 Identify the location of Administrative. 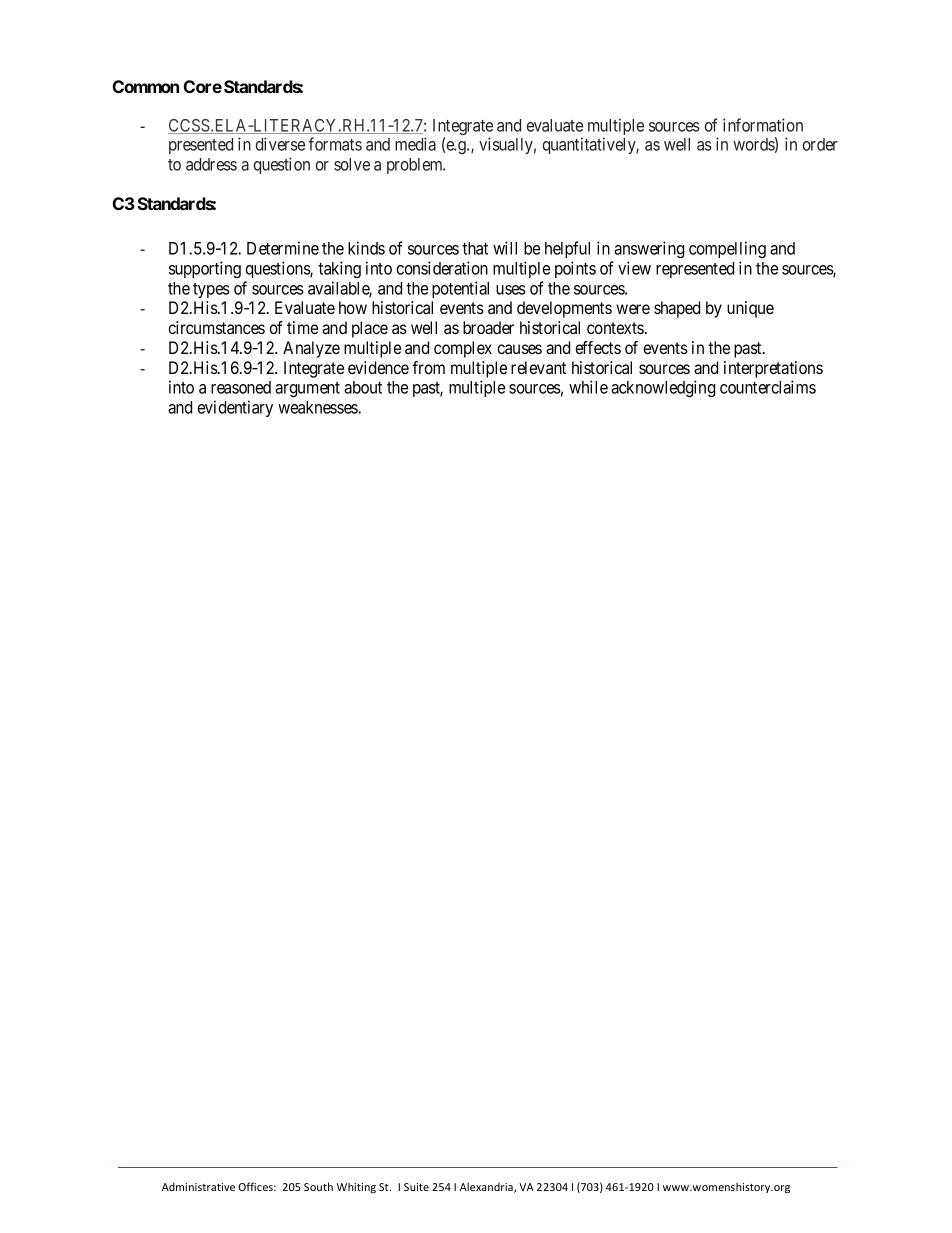
(198, 1186).
